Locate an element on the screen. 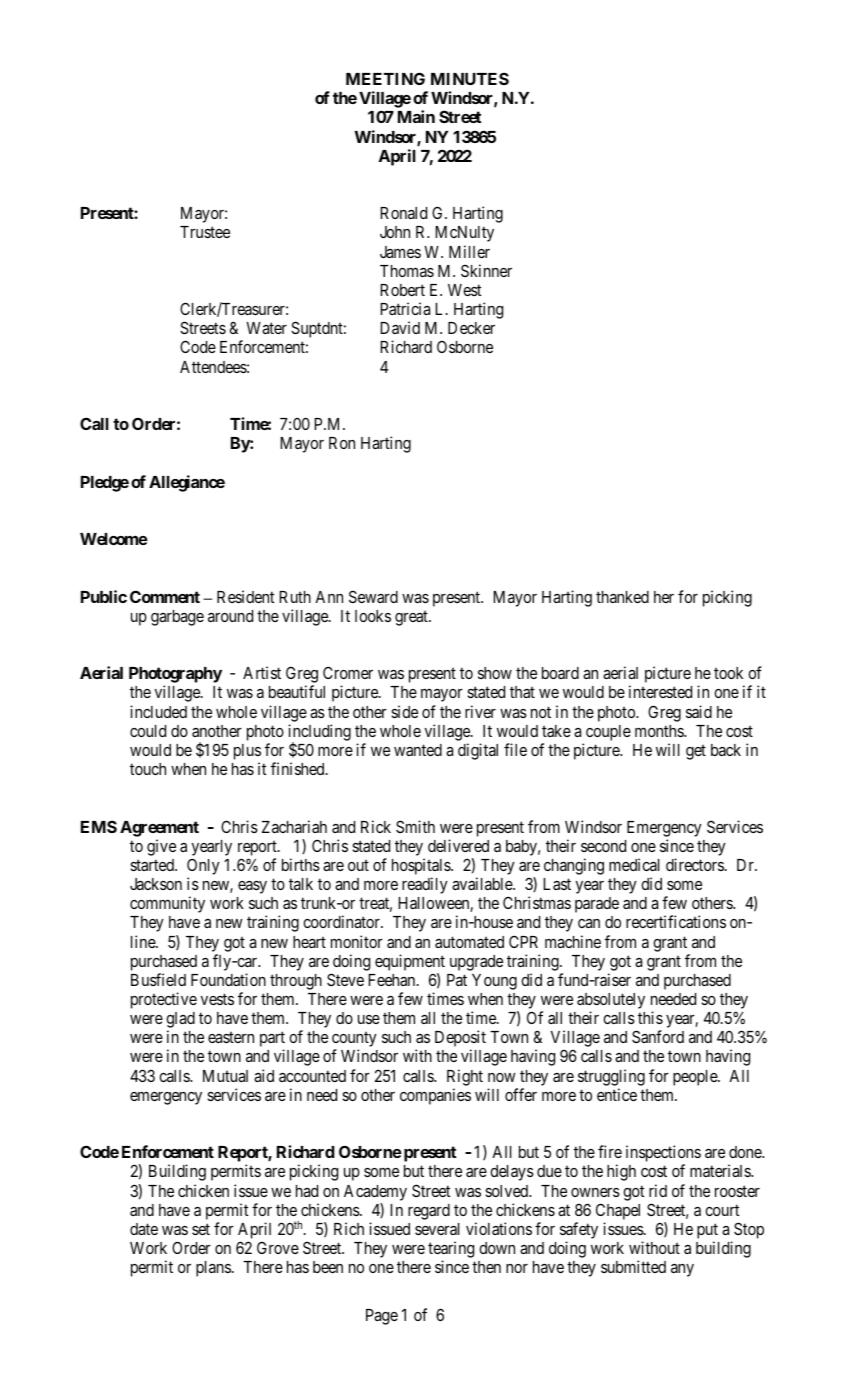 The height and width of the screenshot is (1400, 849). tearing is located at coordinates (451, 1251).
